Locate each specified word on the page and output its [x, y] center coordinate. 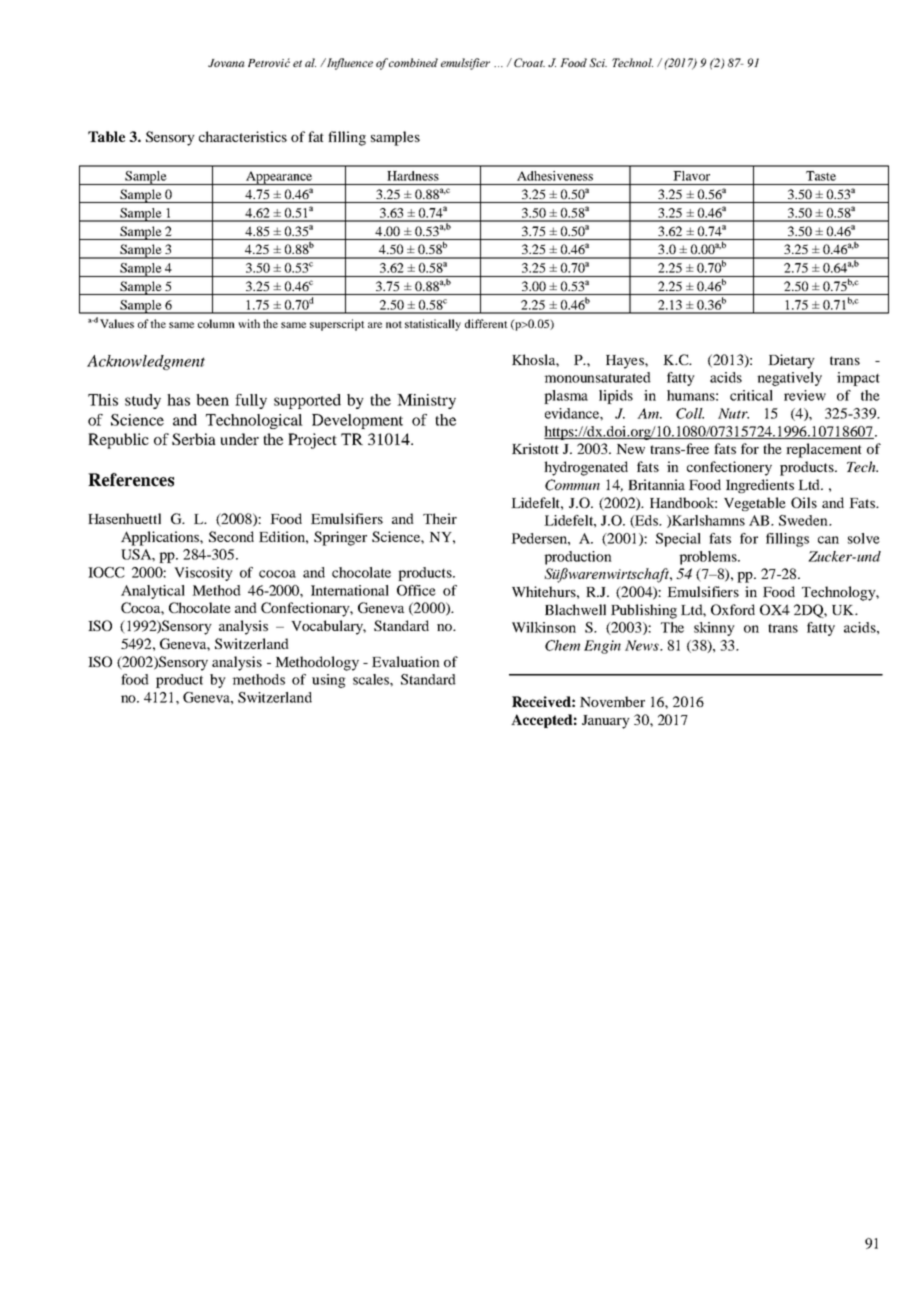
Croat [529, 62]
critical [751, 395]
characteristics [243, 136]
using [329, 681]
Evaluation [406, 661]
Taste [821, 176]
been [212, 400]
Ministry [426, 401]
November [612, 701]
